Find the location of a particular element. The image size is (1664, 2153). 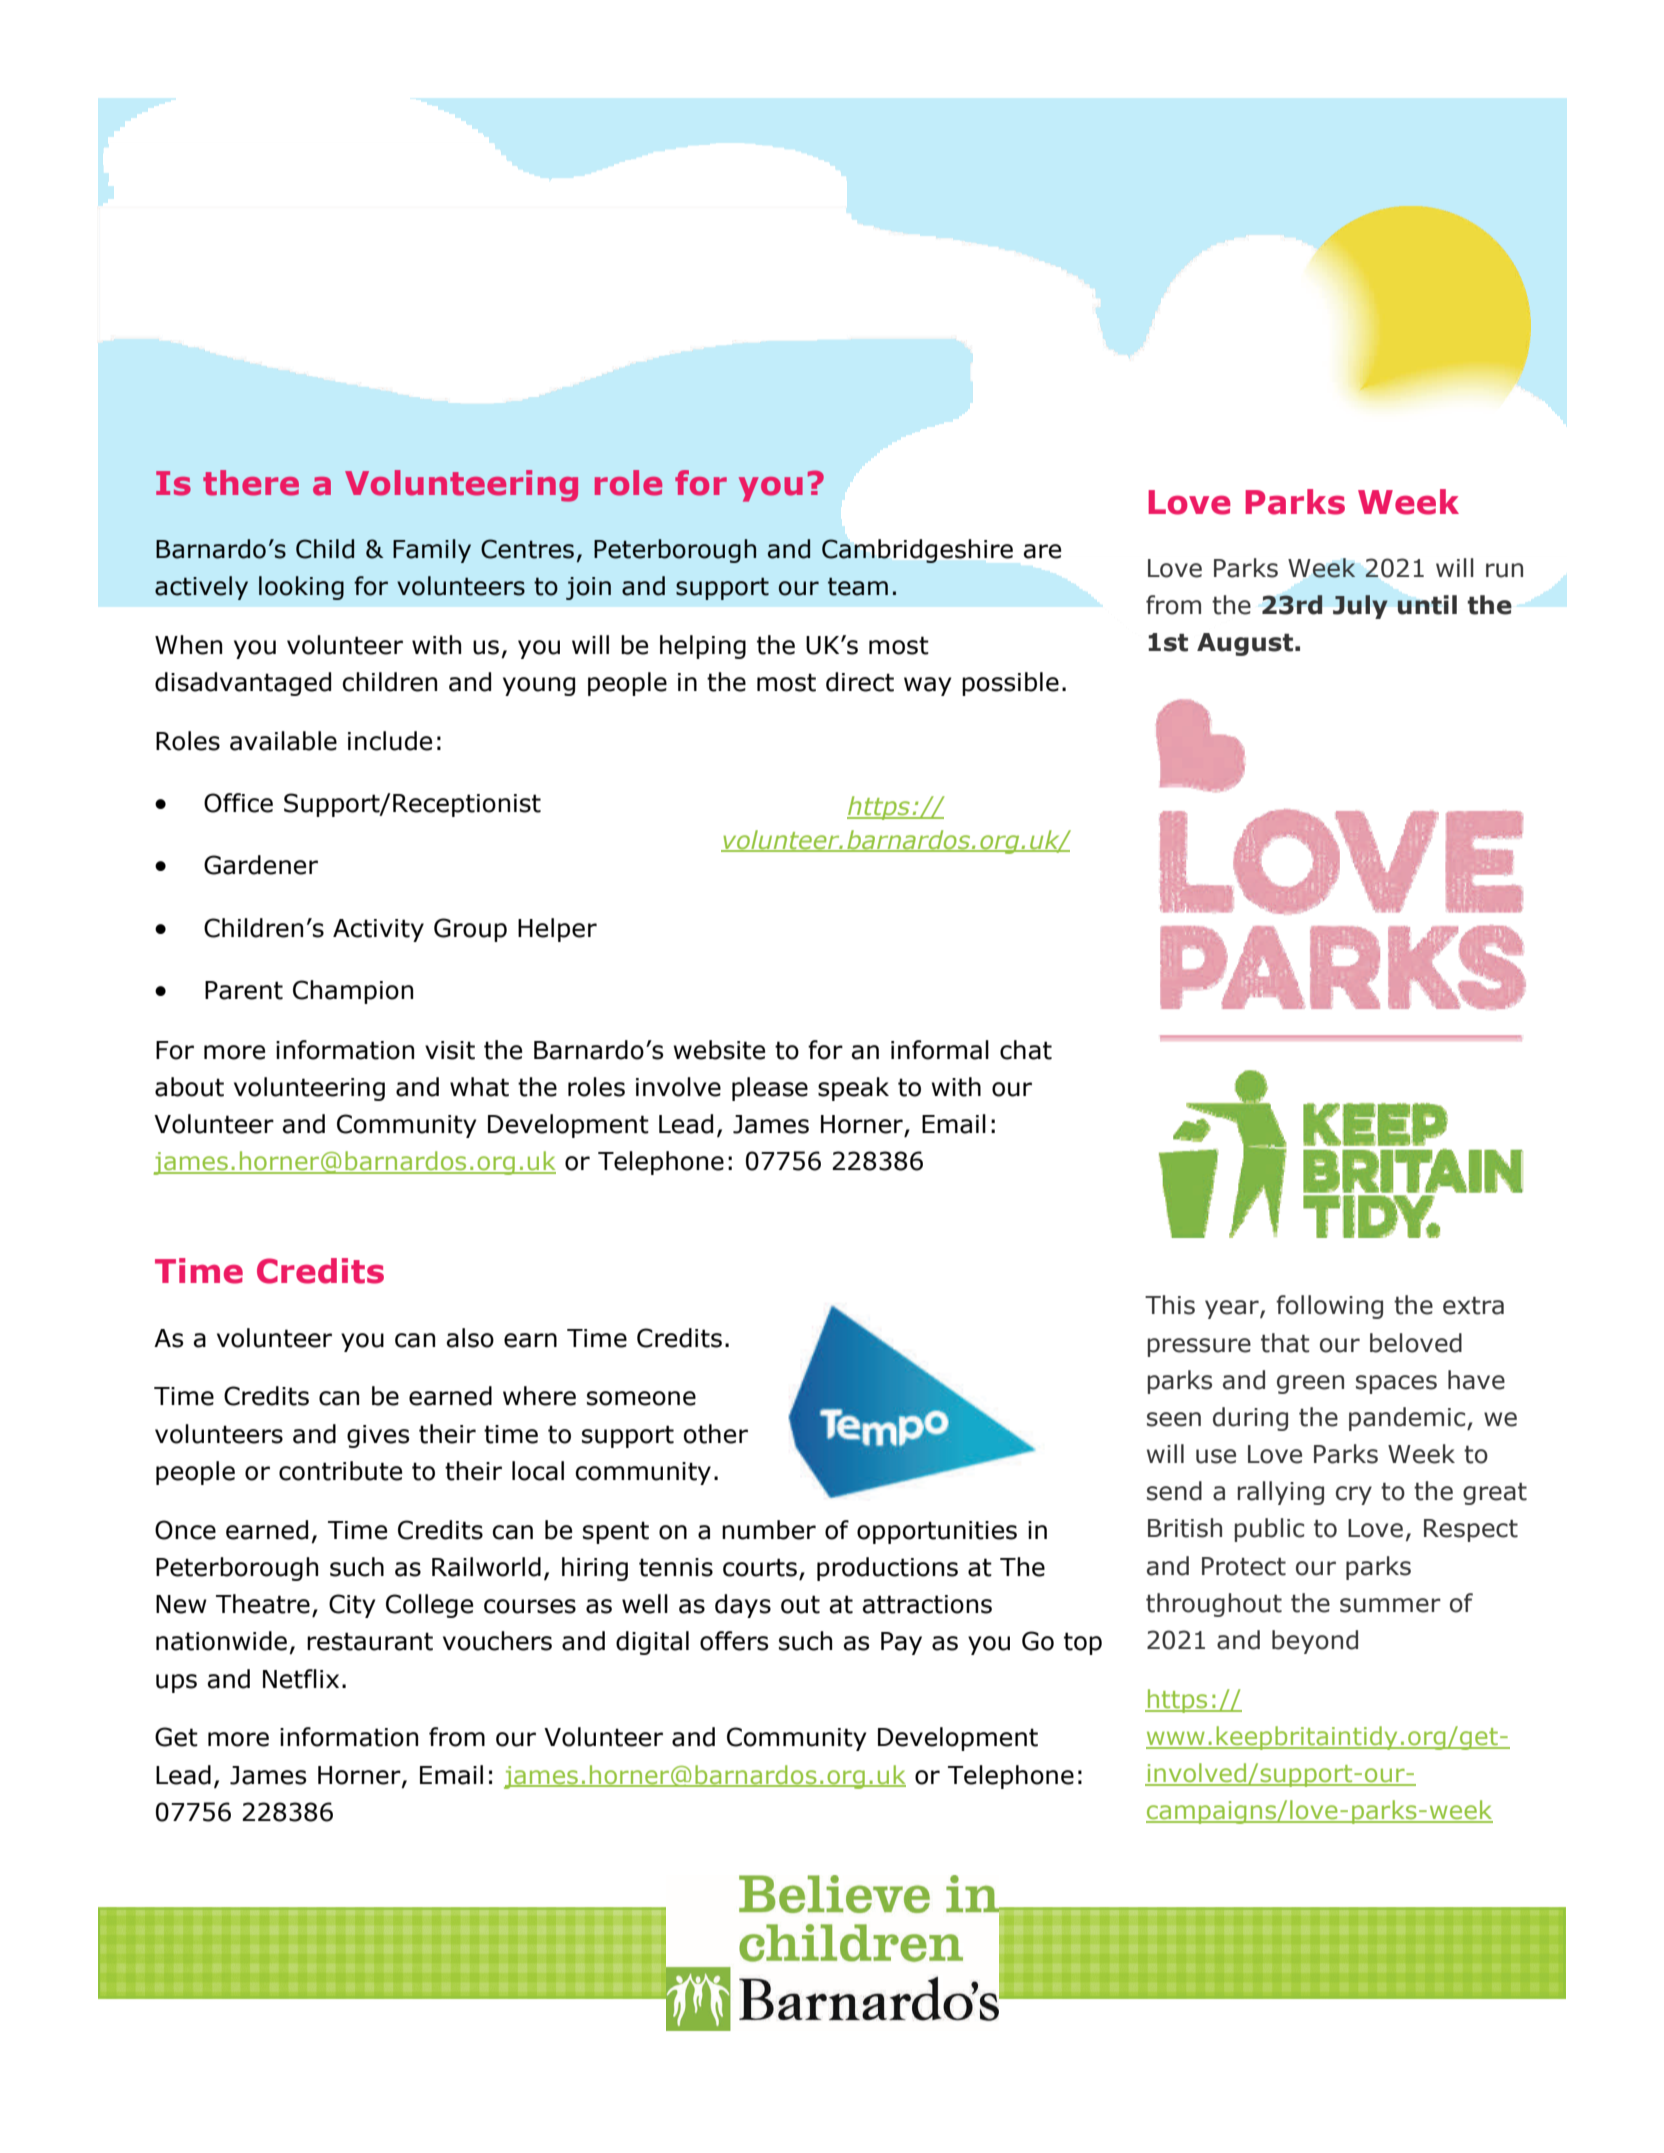

there is located at coordinates (251, 483).
